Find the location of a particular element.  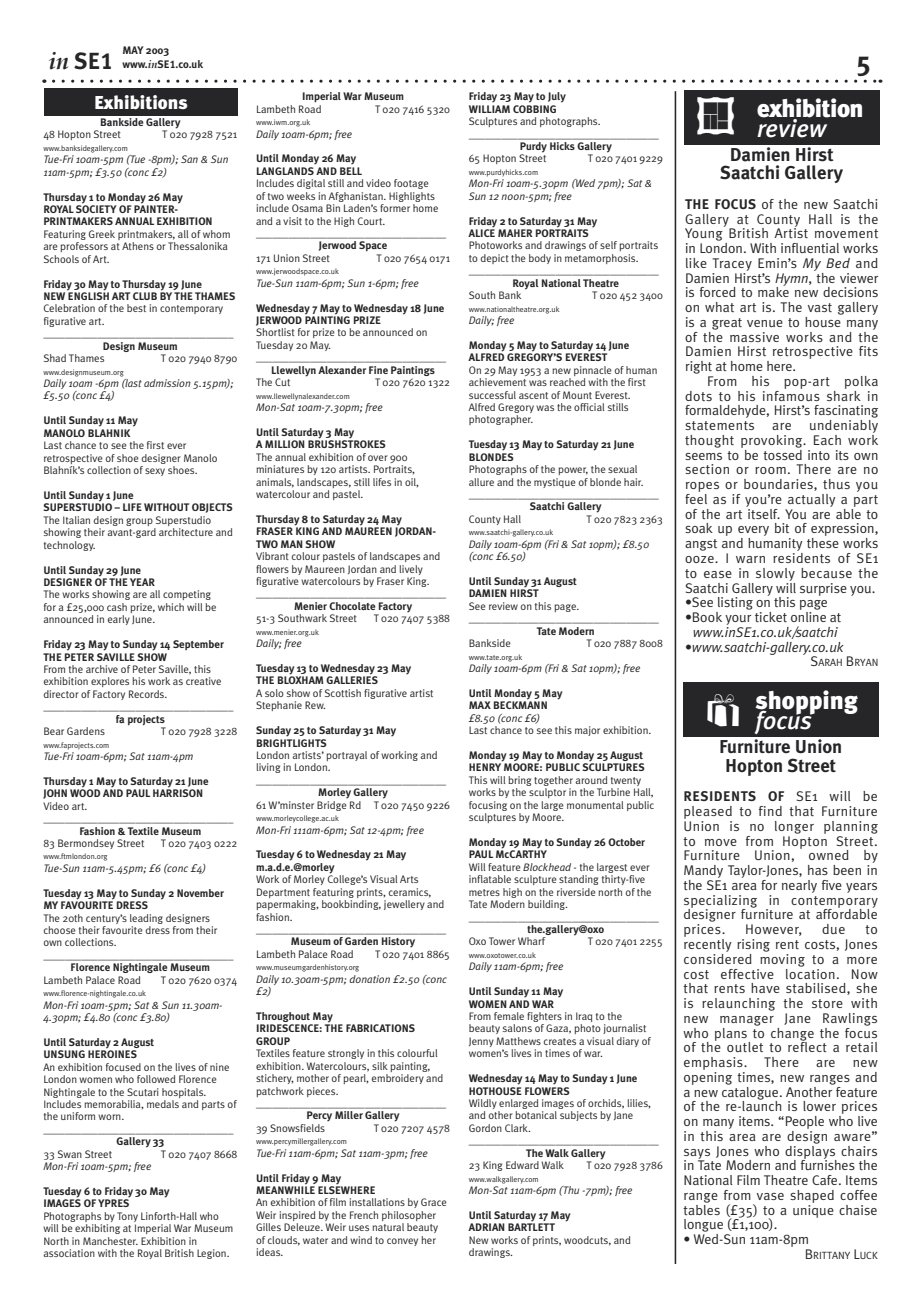

Young is located at coordinates (705, 233).
